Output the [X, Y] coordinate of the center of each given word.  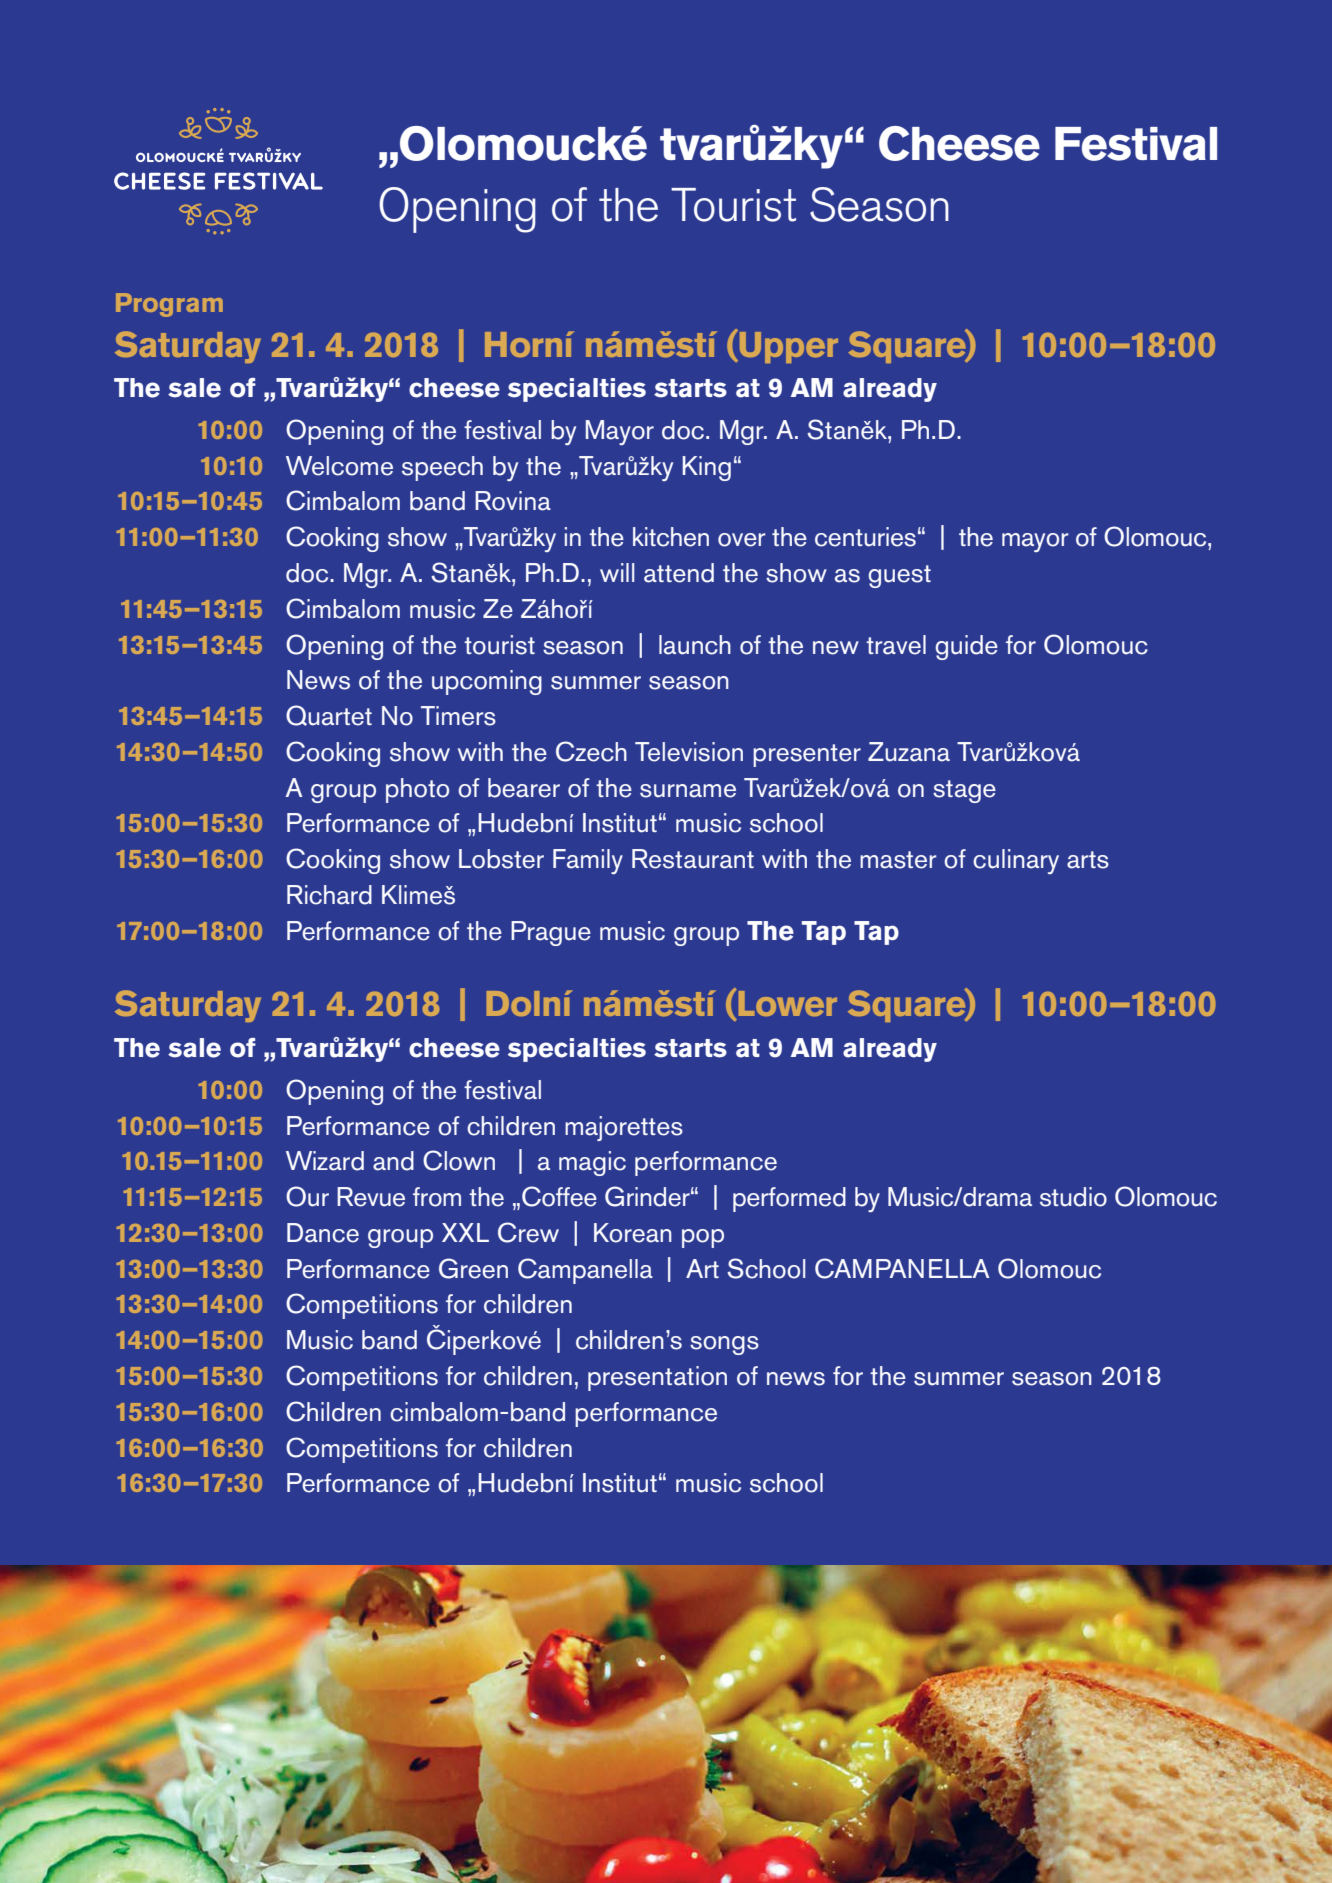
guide [966, 647]
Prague [551, 933]
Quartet [329, 715]
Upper [787, 346]
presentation [657, 1378]
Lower [786, 1003]
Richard [329, 895]
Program [169, 305]
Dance [323, 1233]
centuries [865, 537]
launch [695, 645]
